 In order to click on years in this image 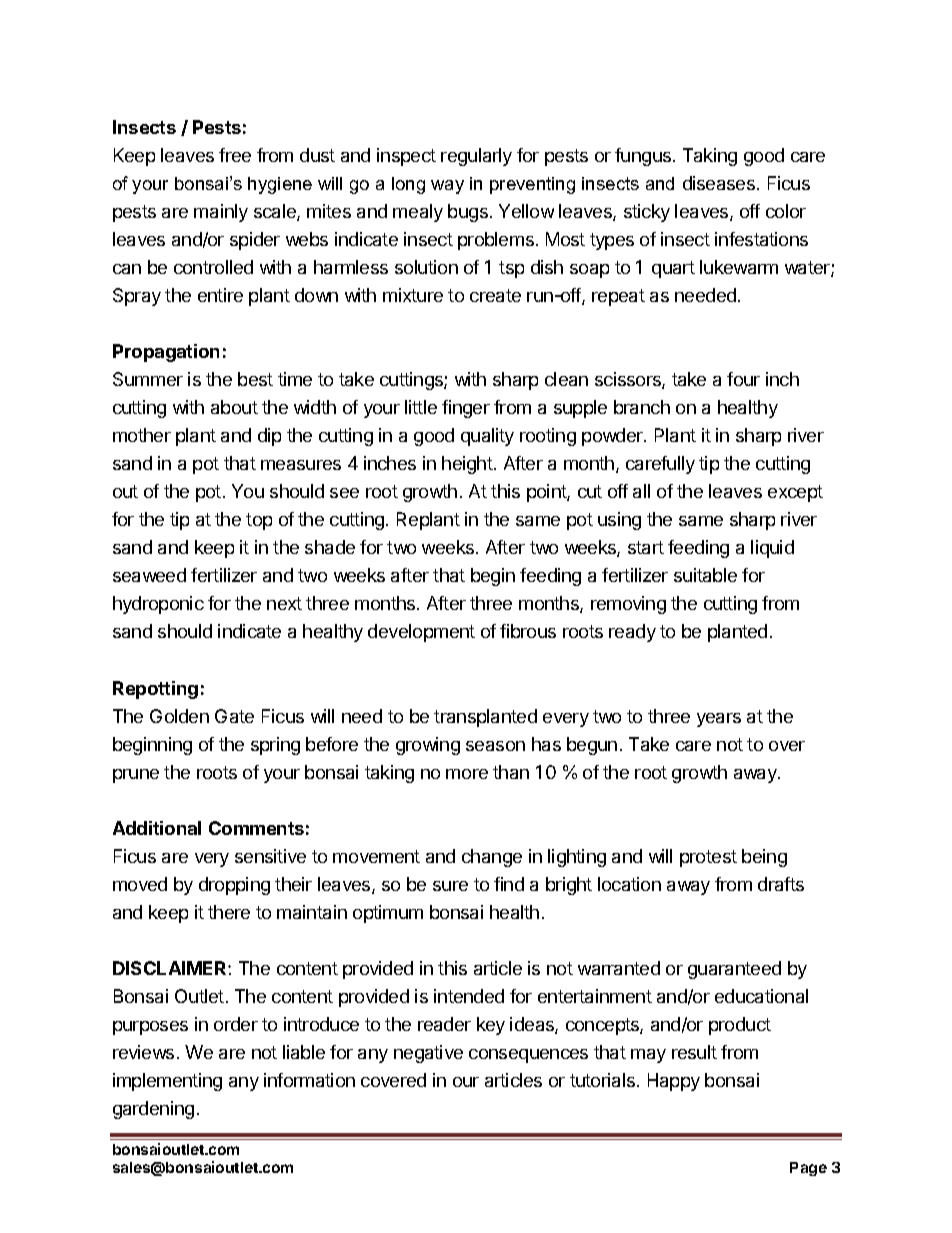, I will do `click(719, 720)`.
